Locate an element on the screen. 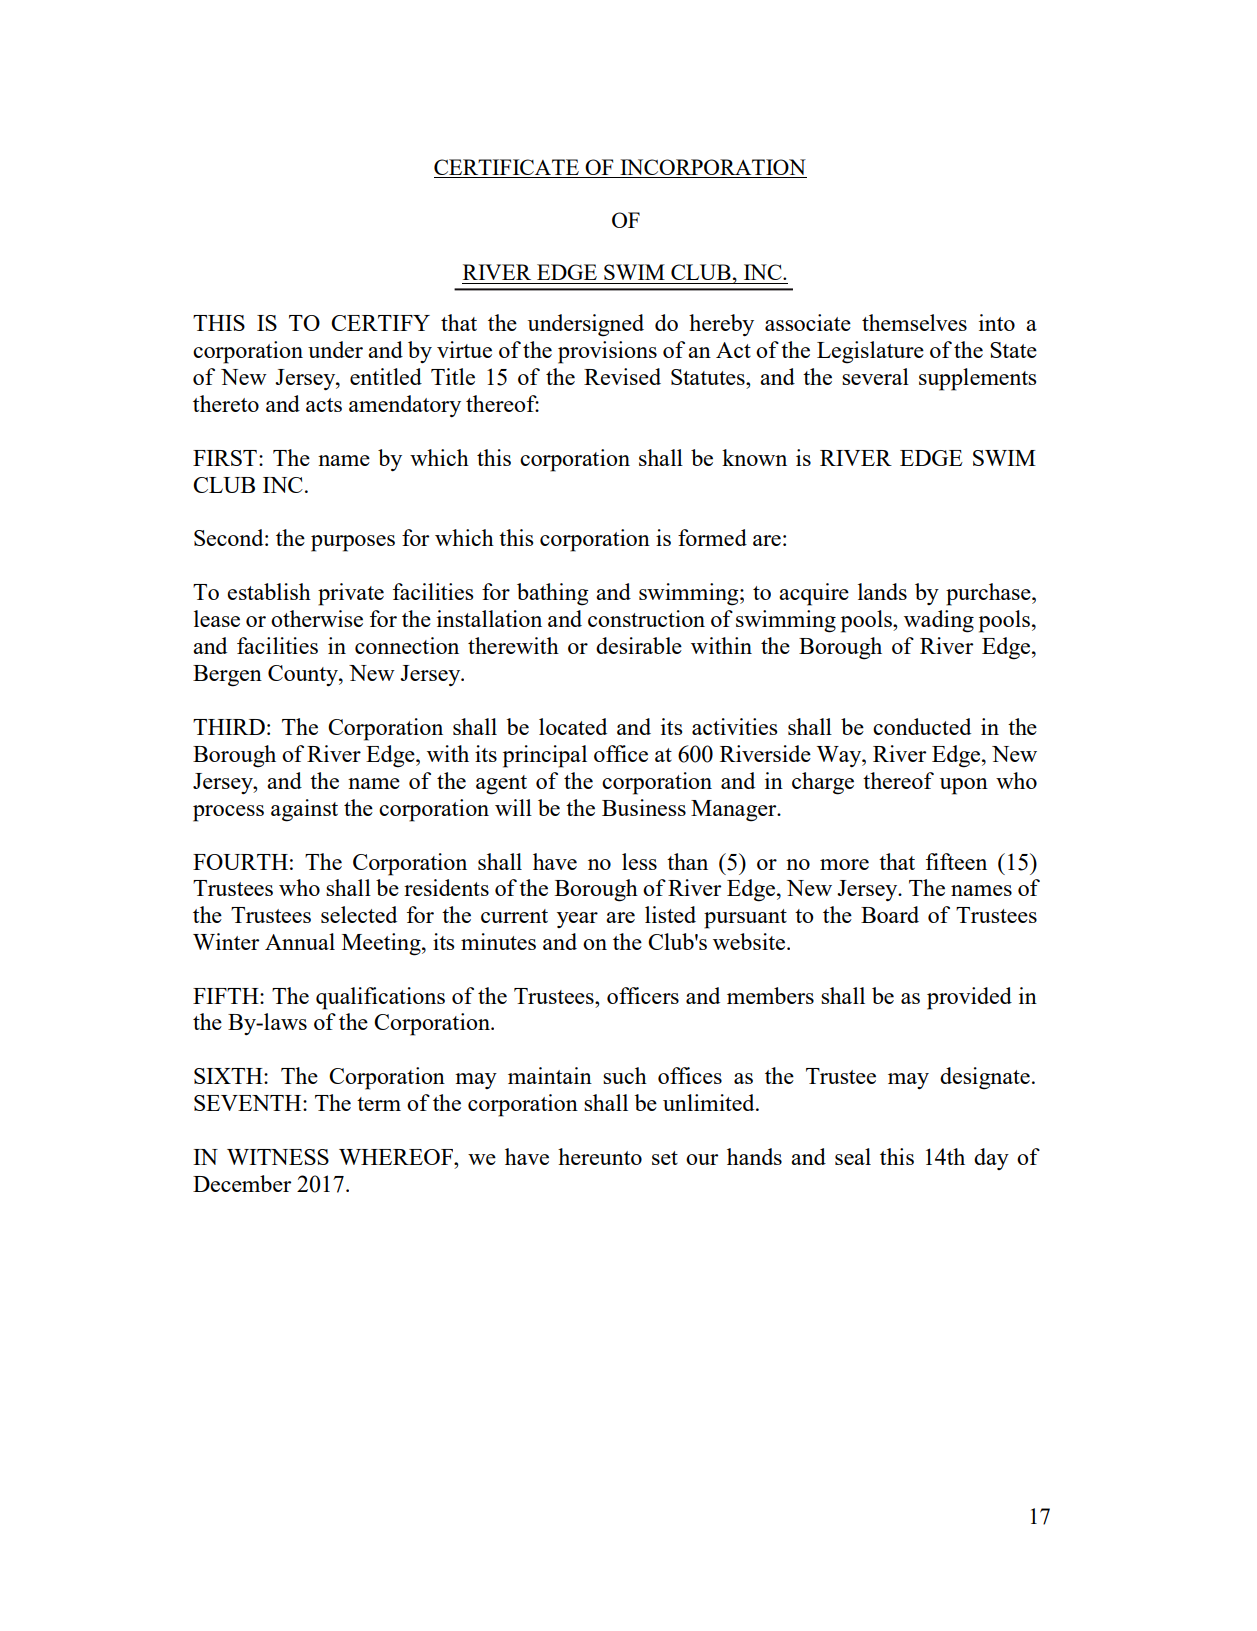 This screenshot has width=1257, height=1631. CERTIFICATE is located at coordinates (506, 167).
